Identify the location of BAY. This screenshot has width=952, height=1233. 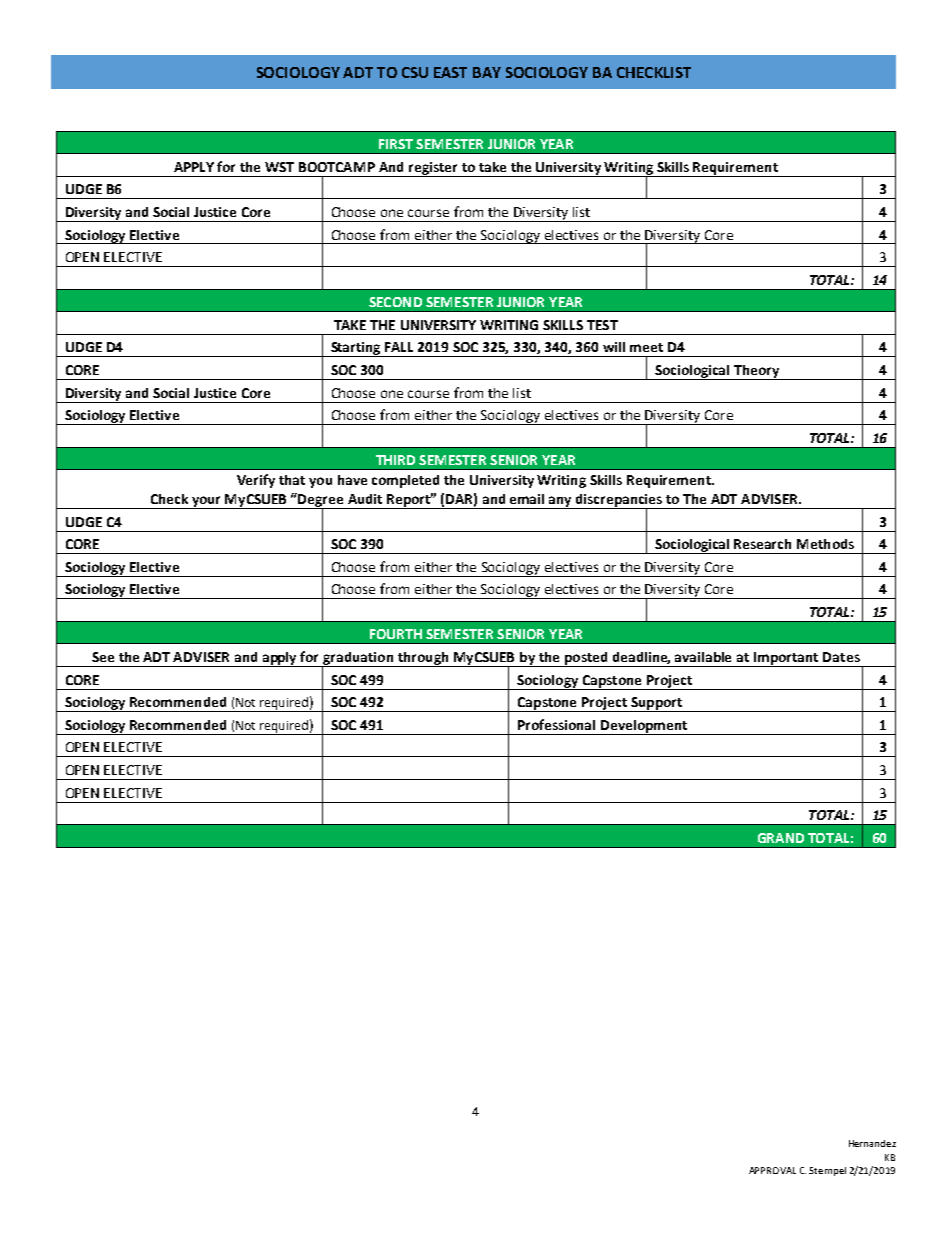
(487, 72).
